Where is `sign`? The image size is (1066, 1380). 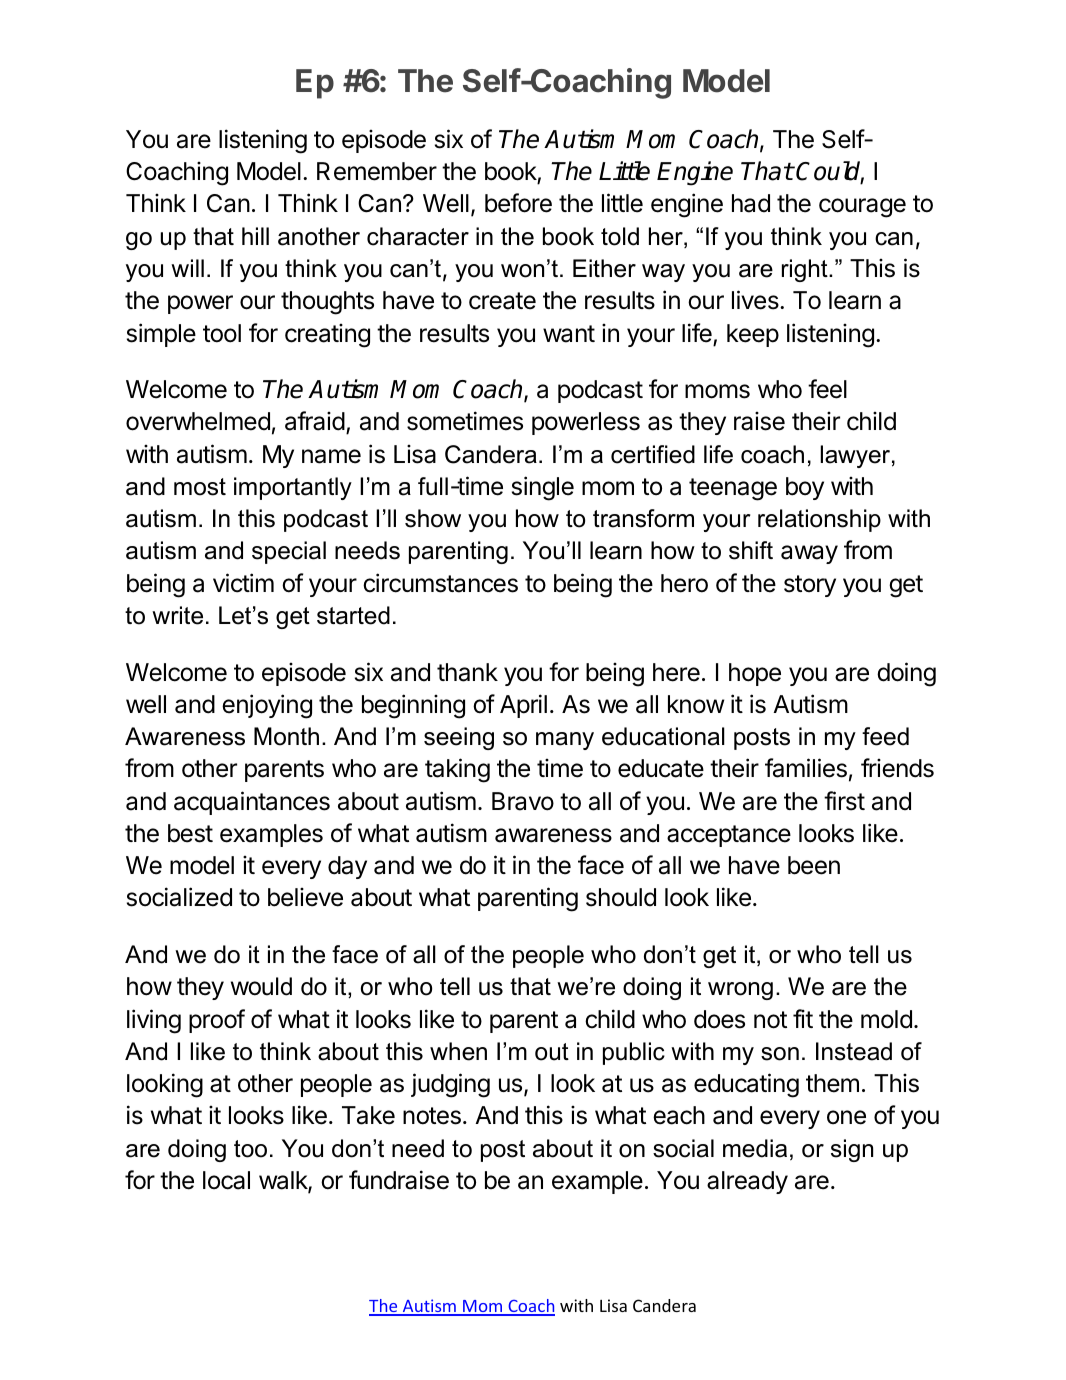 sign is located at coordinates (852, 1150).
